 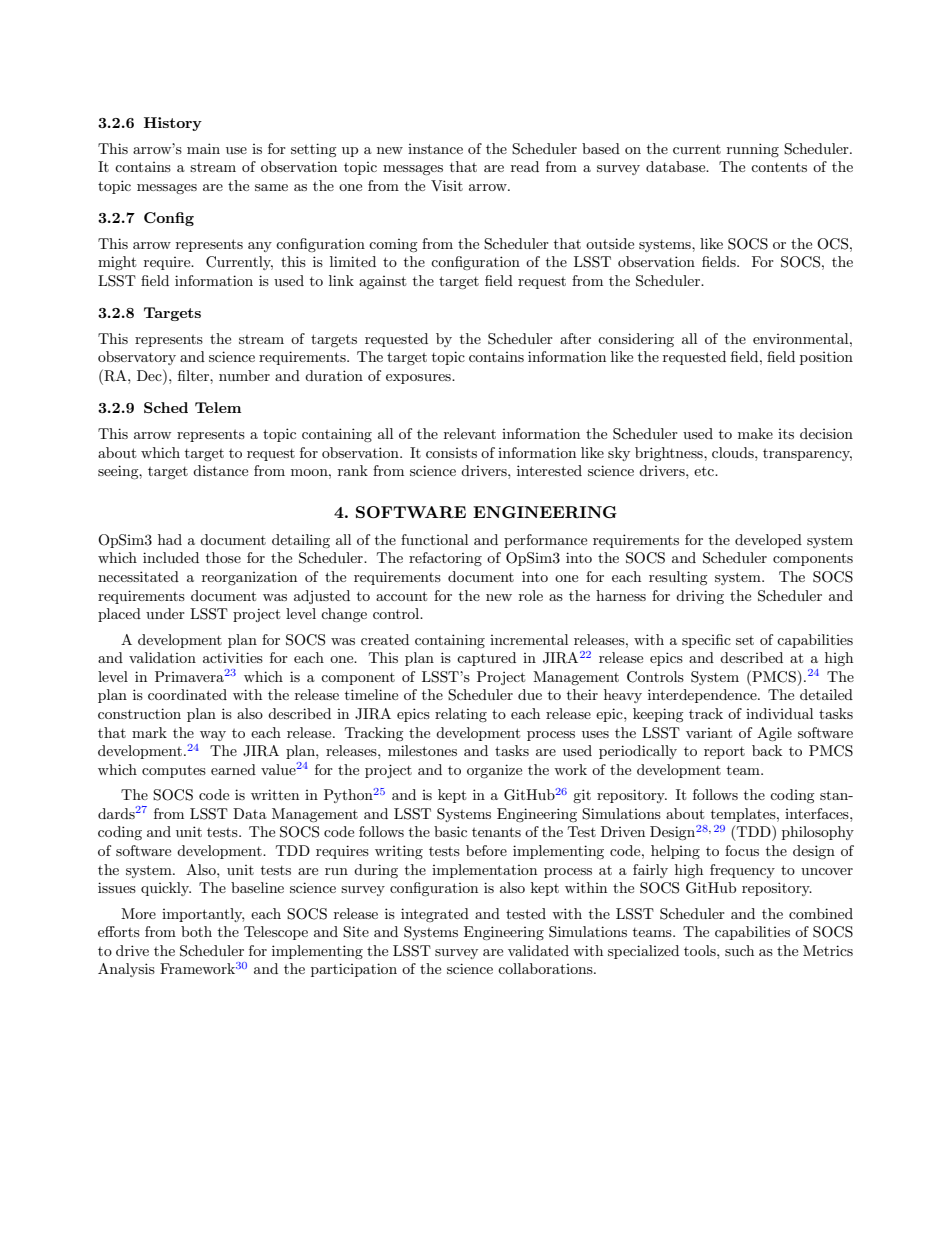 What do you see at coordinates (768, 541) in the screenshot?
I see `developed` at bounding box center [768, 541].
